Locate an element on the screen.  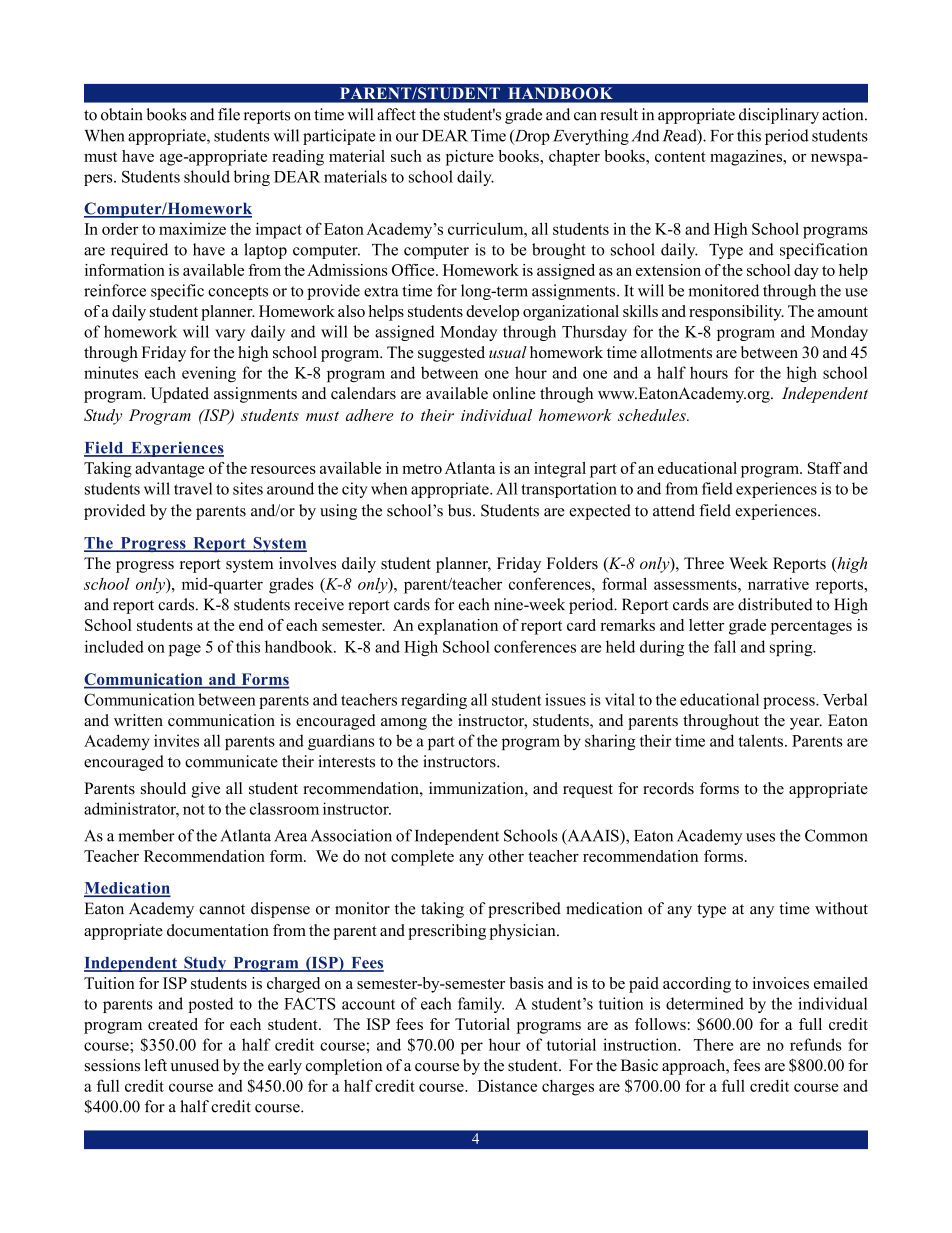
other is located at coordinates (506, 856).
